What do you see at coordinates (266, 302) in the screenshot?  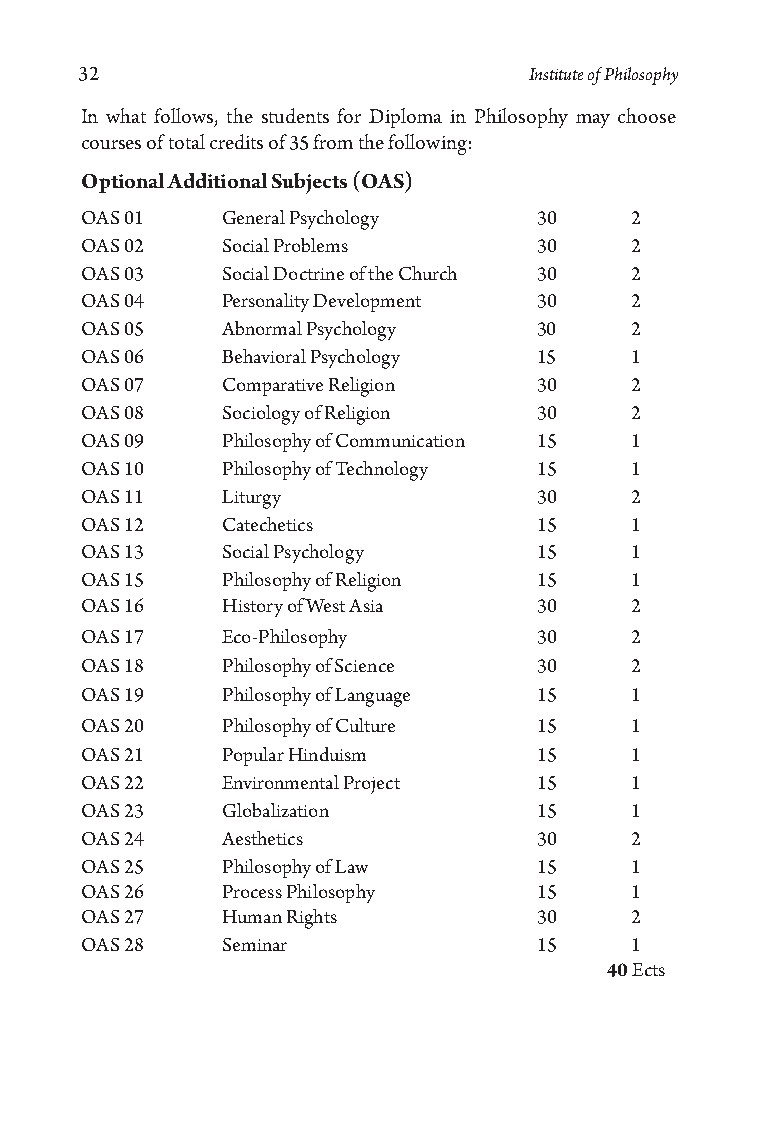 I see `Personality` at bounding box center [266, 302].
